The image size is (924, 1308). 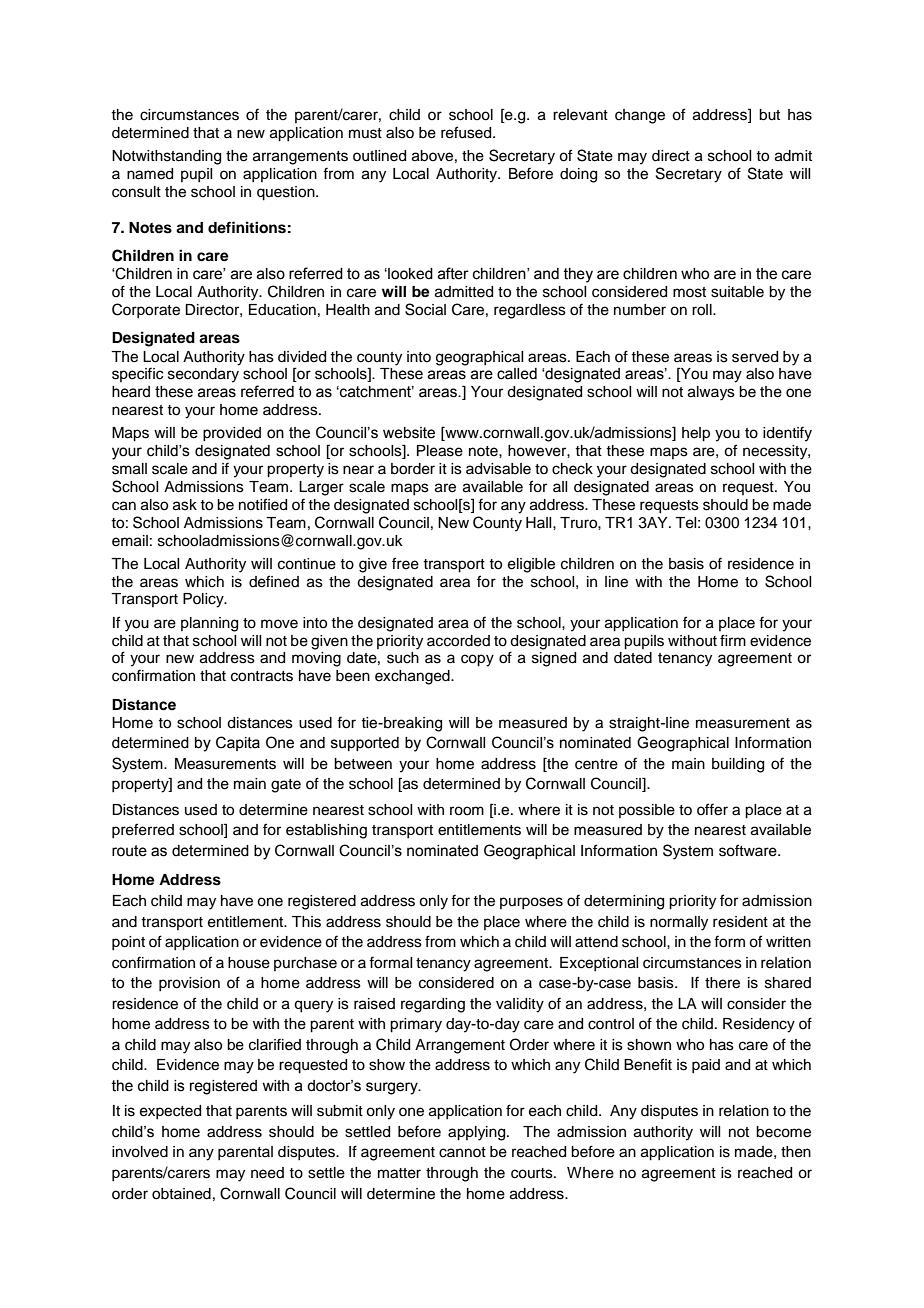 What do you see at coordinates (769, 115) in the document?
I see `but` at bounding box center [769, 115].
